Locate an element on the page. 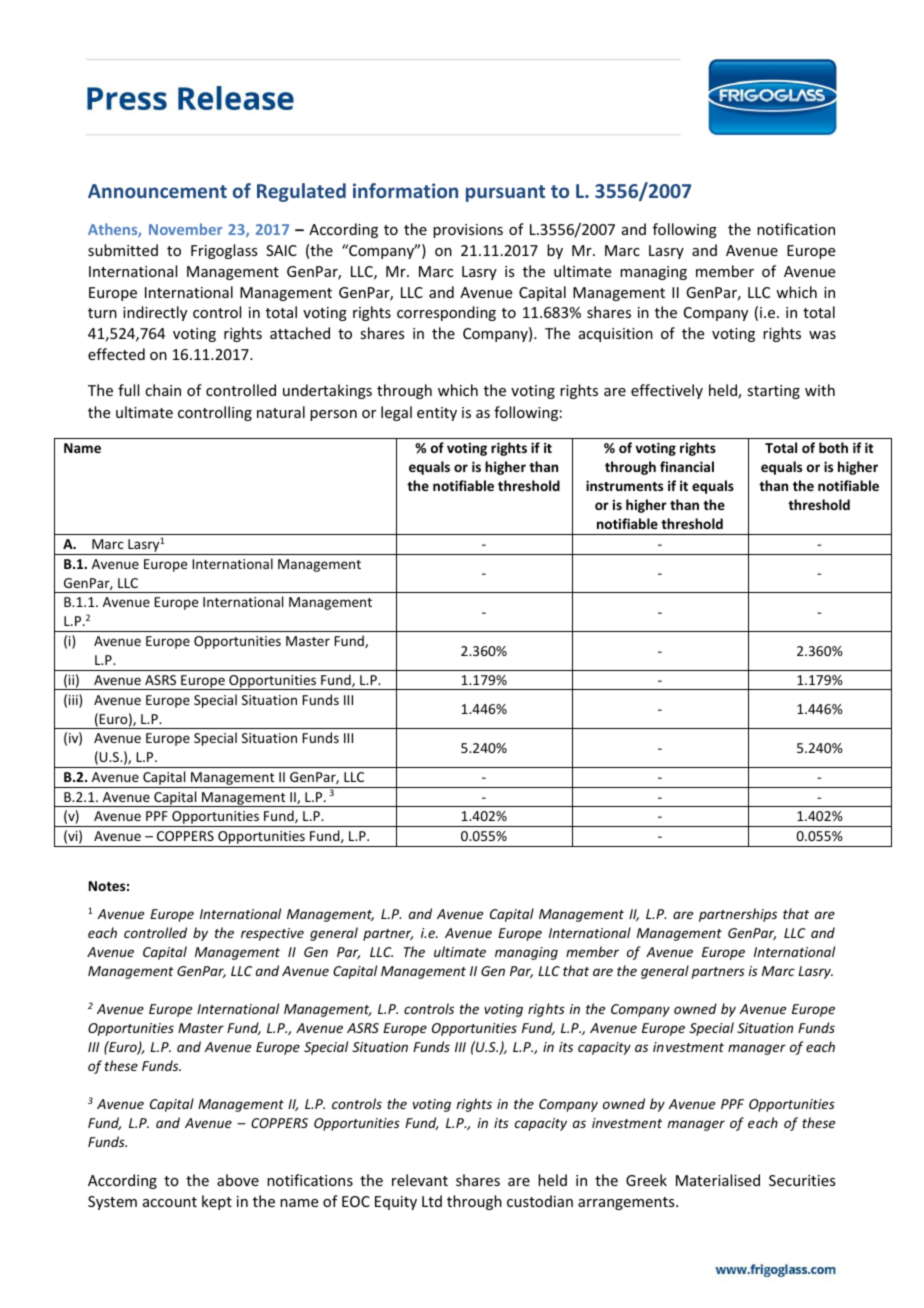 The width and height of the image is (924, 1308). Ltd is located at coordinates (432, 1201).
